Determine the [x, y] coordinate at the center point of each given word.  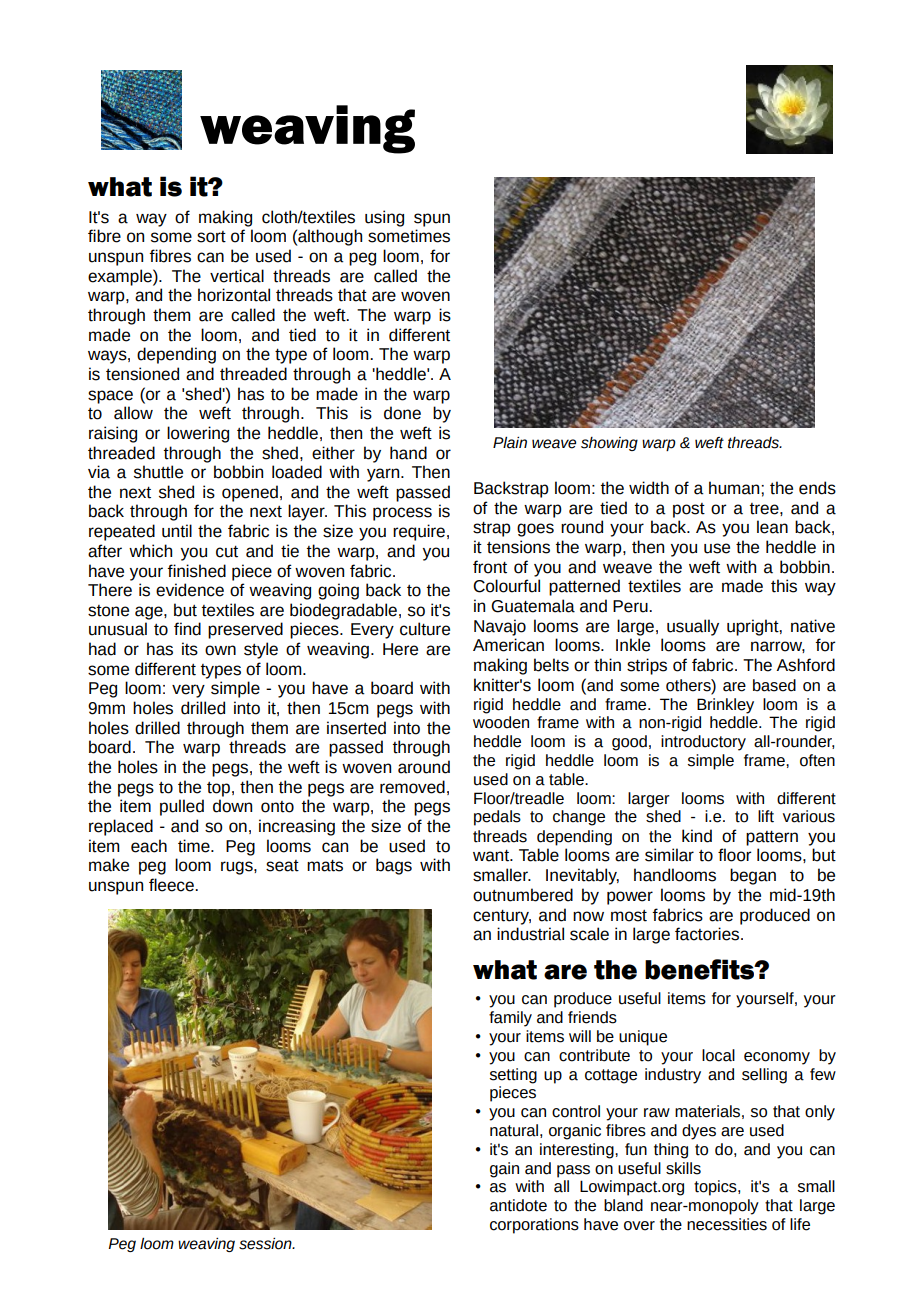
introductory [703, 743]
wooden [501, 722]
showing [609, 444]
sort [211, 237]
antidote [518, 1205]
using [384, 218]
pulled [182, 807]
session [266, 1244]
